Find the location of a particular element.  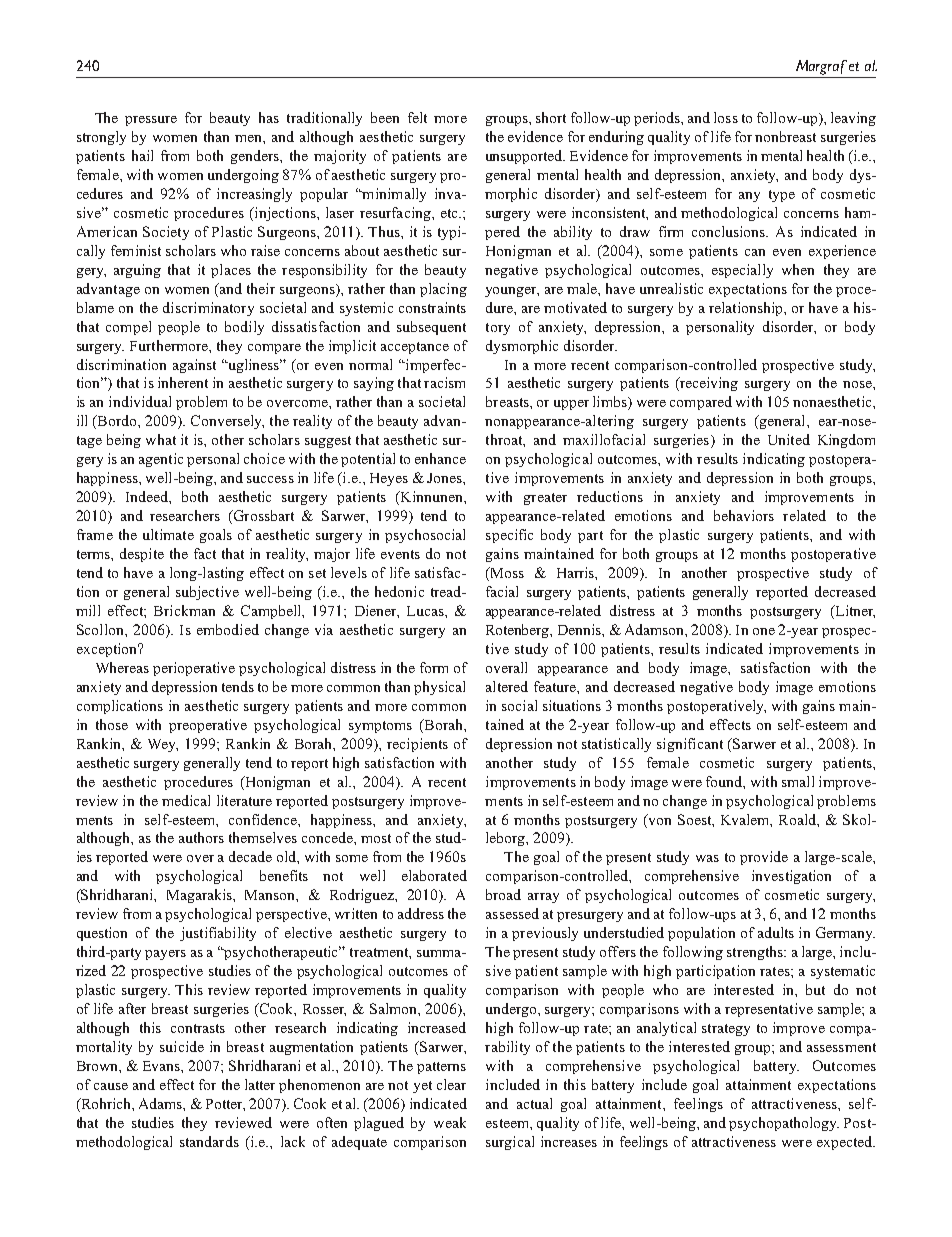

weak is located at coordinates (450, 1122).
